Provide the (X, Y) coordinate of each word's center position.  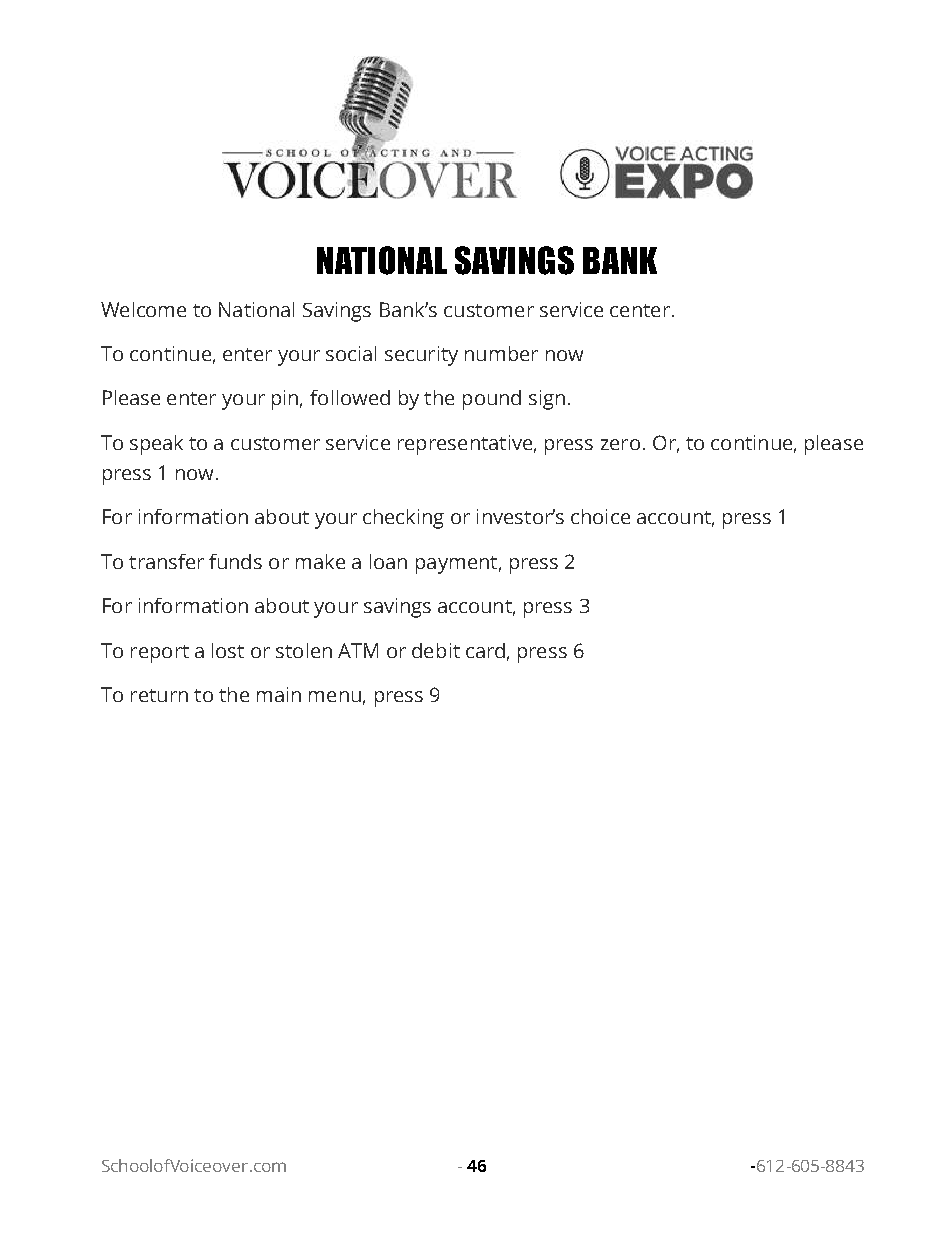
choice (600, 516)
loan (388, 561)
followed (350, 397)
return (159, 695)
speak (156, 445)
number (501, 353)
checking (403, 519)
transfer (166, 561)
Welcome (143, 309)
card (485, 650)
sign (547, 400)
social (351, 353)
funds (235, 561)
